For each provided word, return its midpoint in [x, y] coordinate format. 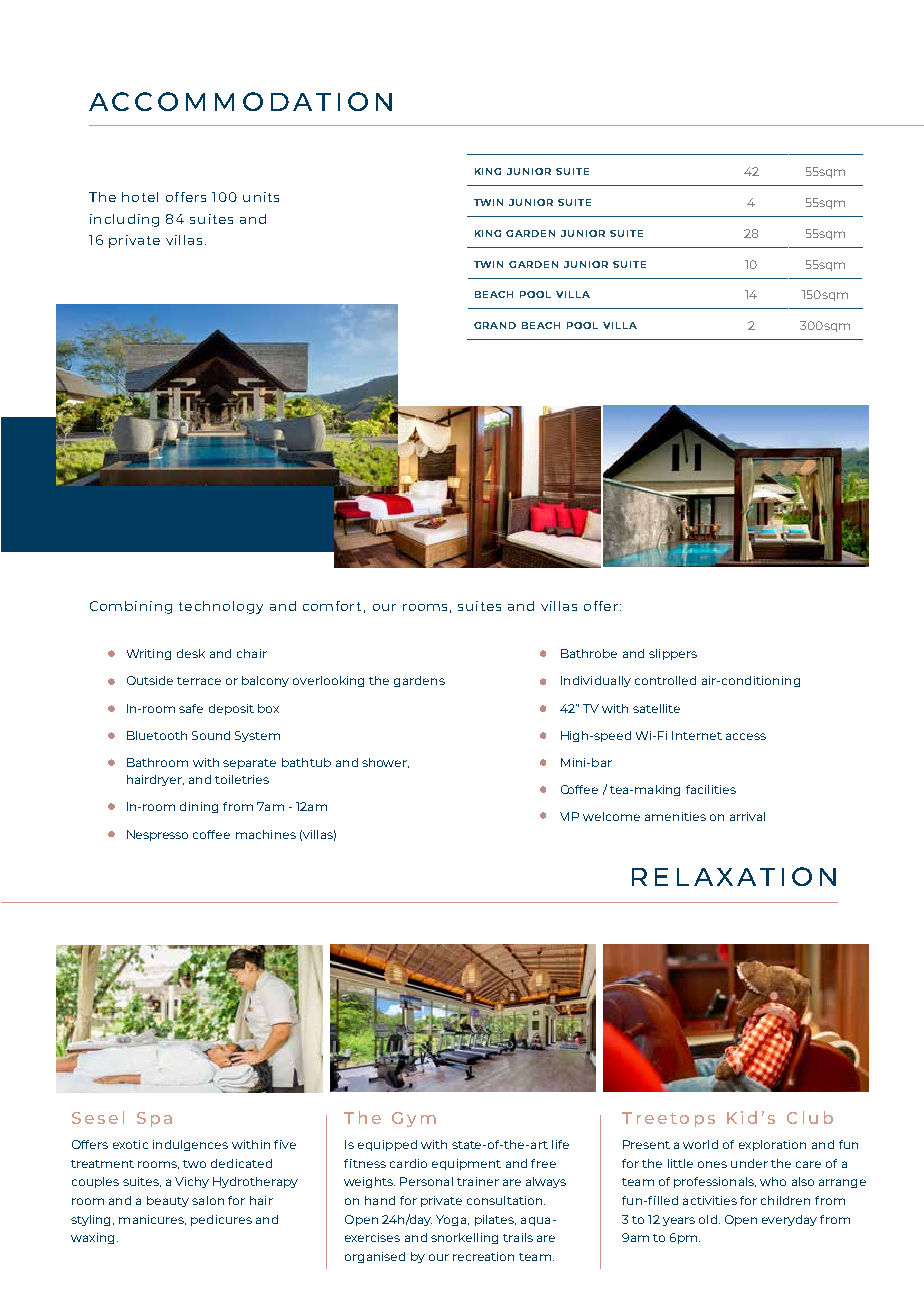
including [124, 220]
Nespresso [157, 835]
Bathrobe [589, 653]
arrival [747, 816]
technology [221, 607]
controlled [665, 680]
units [261, 197]
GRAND [495, 325]
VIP [569, 816]
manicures [152, 1220]
